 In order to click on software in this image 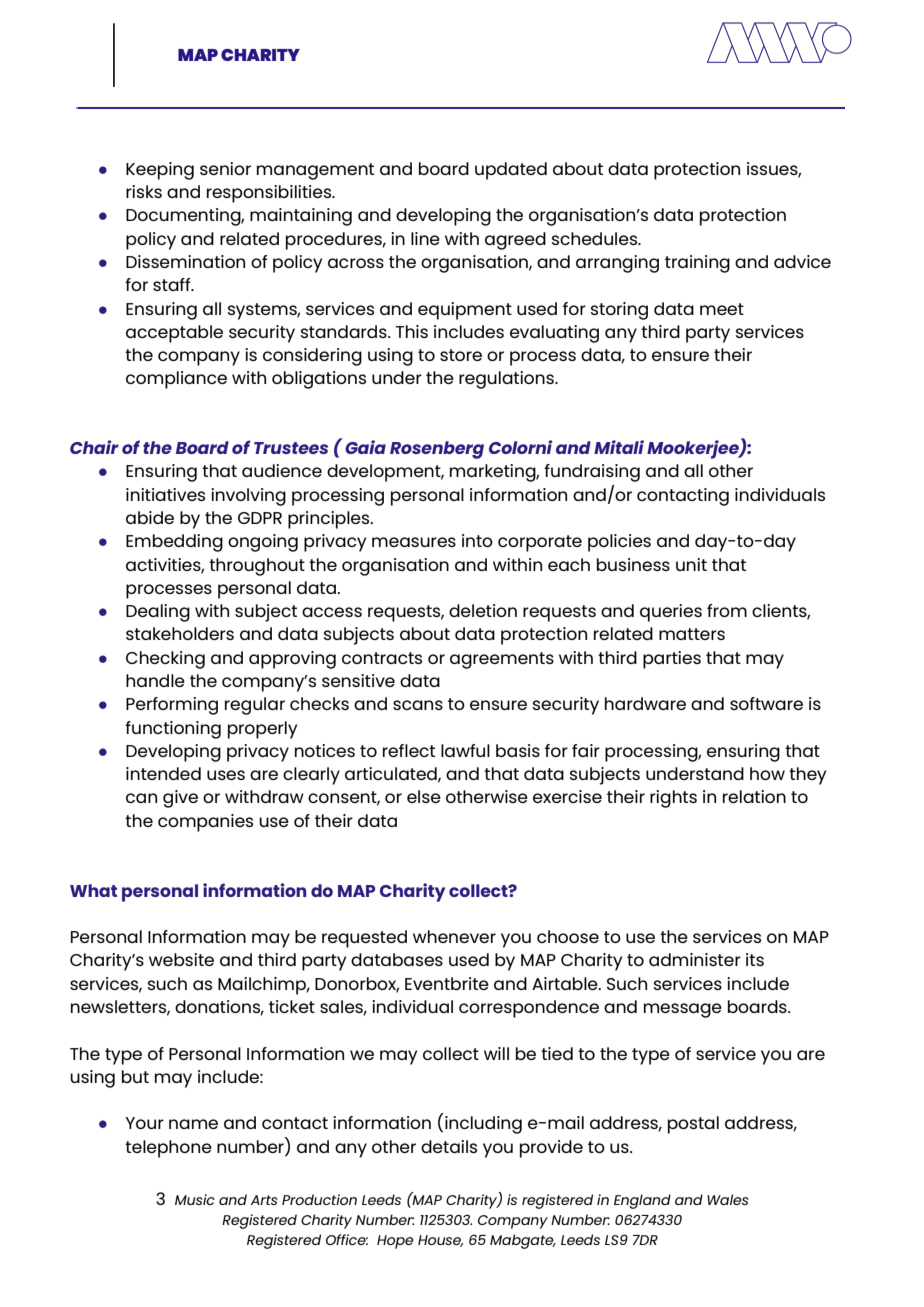, I will do `click(766, 703)`.
